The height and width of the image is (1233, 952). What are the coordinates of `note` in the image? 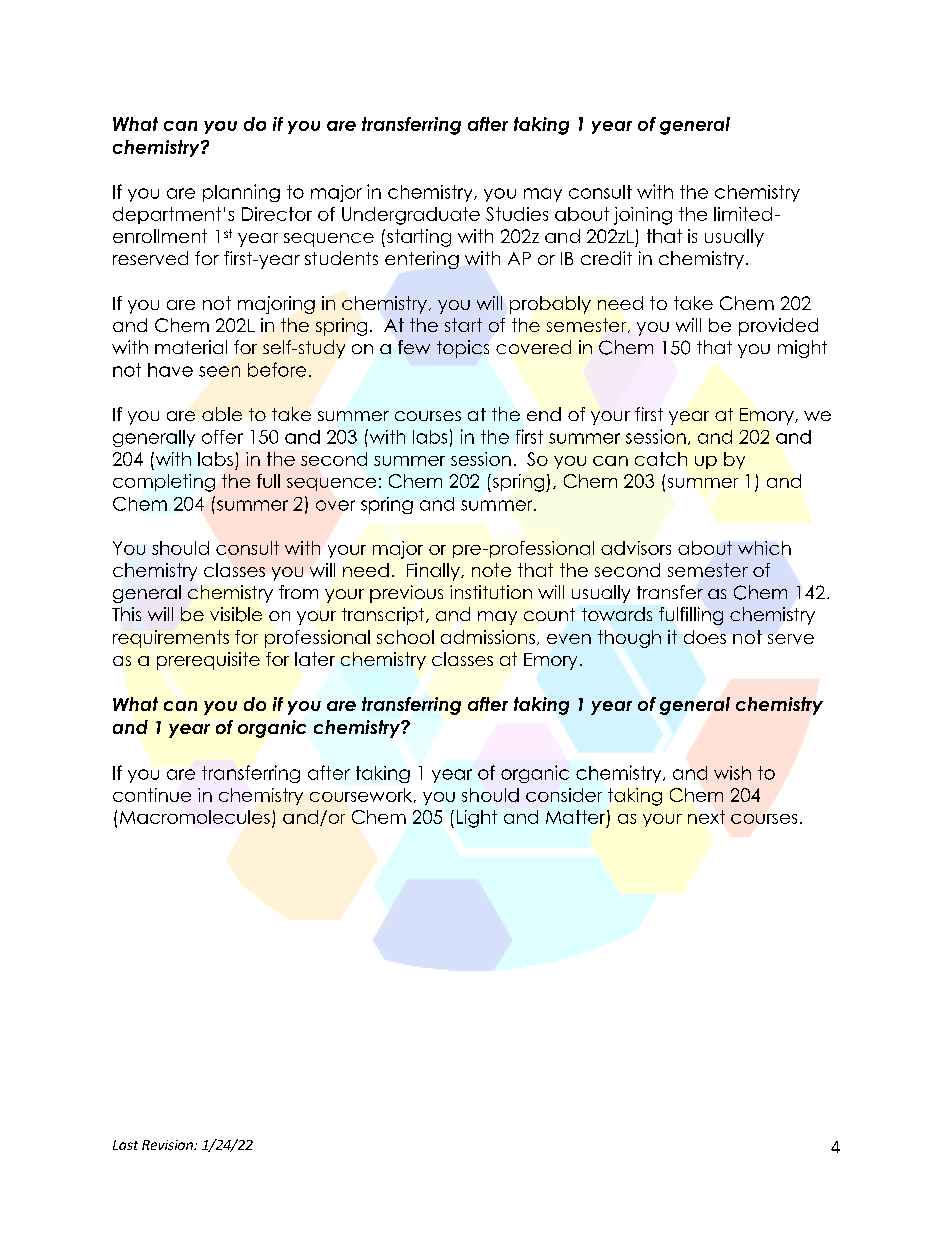 It's located at (491, 570).
